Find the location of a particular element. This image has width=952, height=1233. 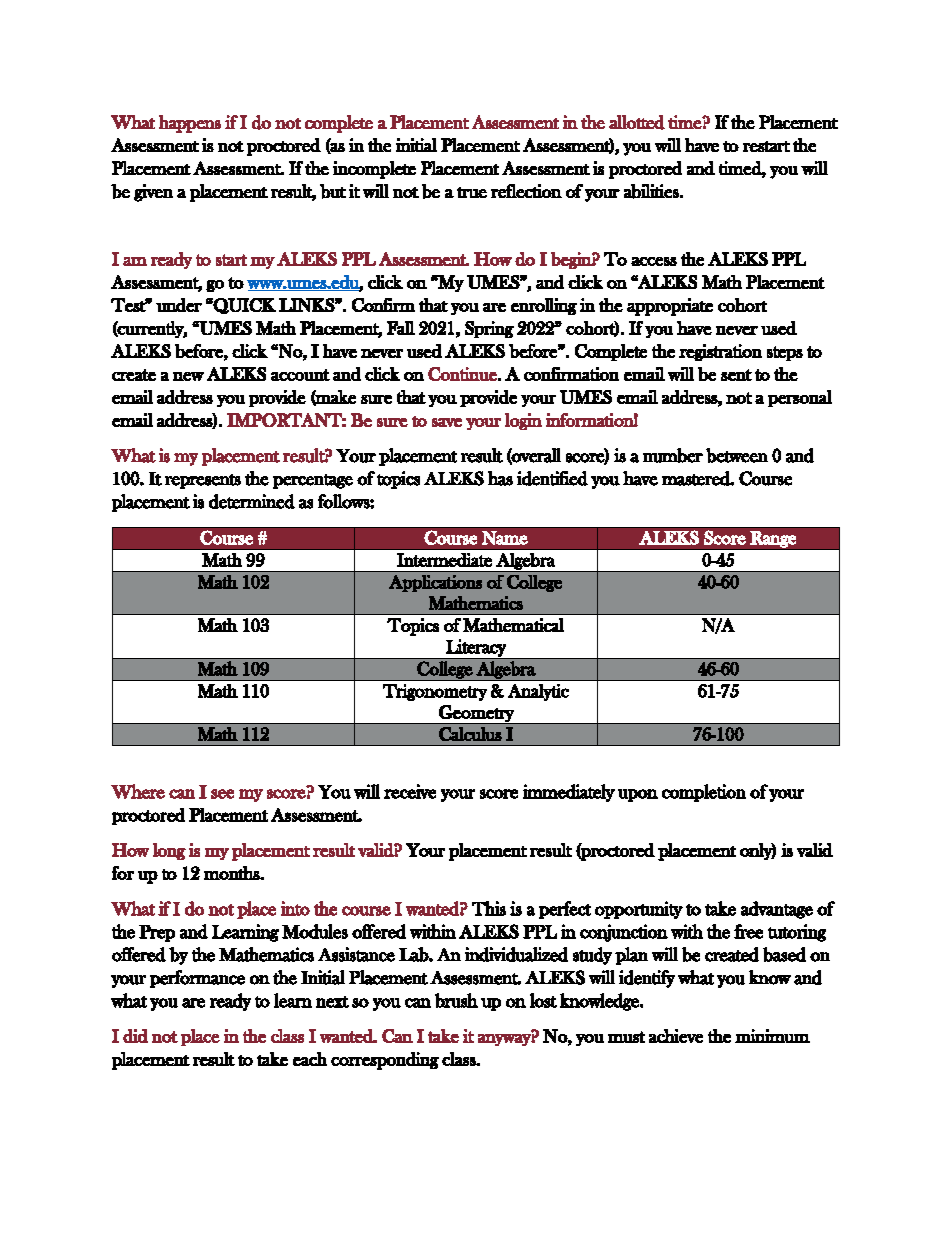

Calculus is located at coordinates (470, 734).
